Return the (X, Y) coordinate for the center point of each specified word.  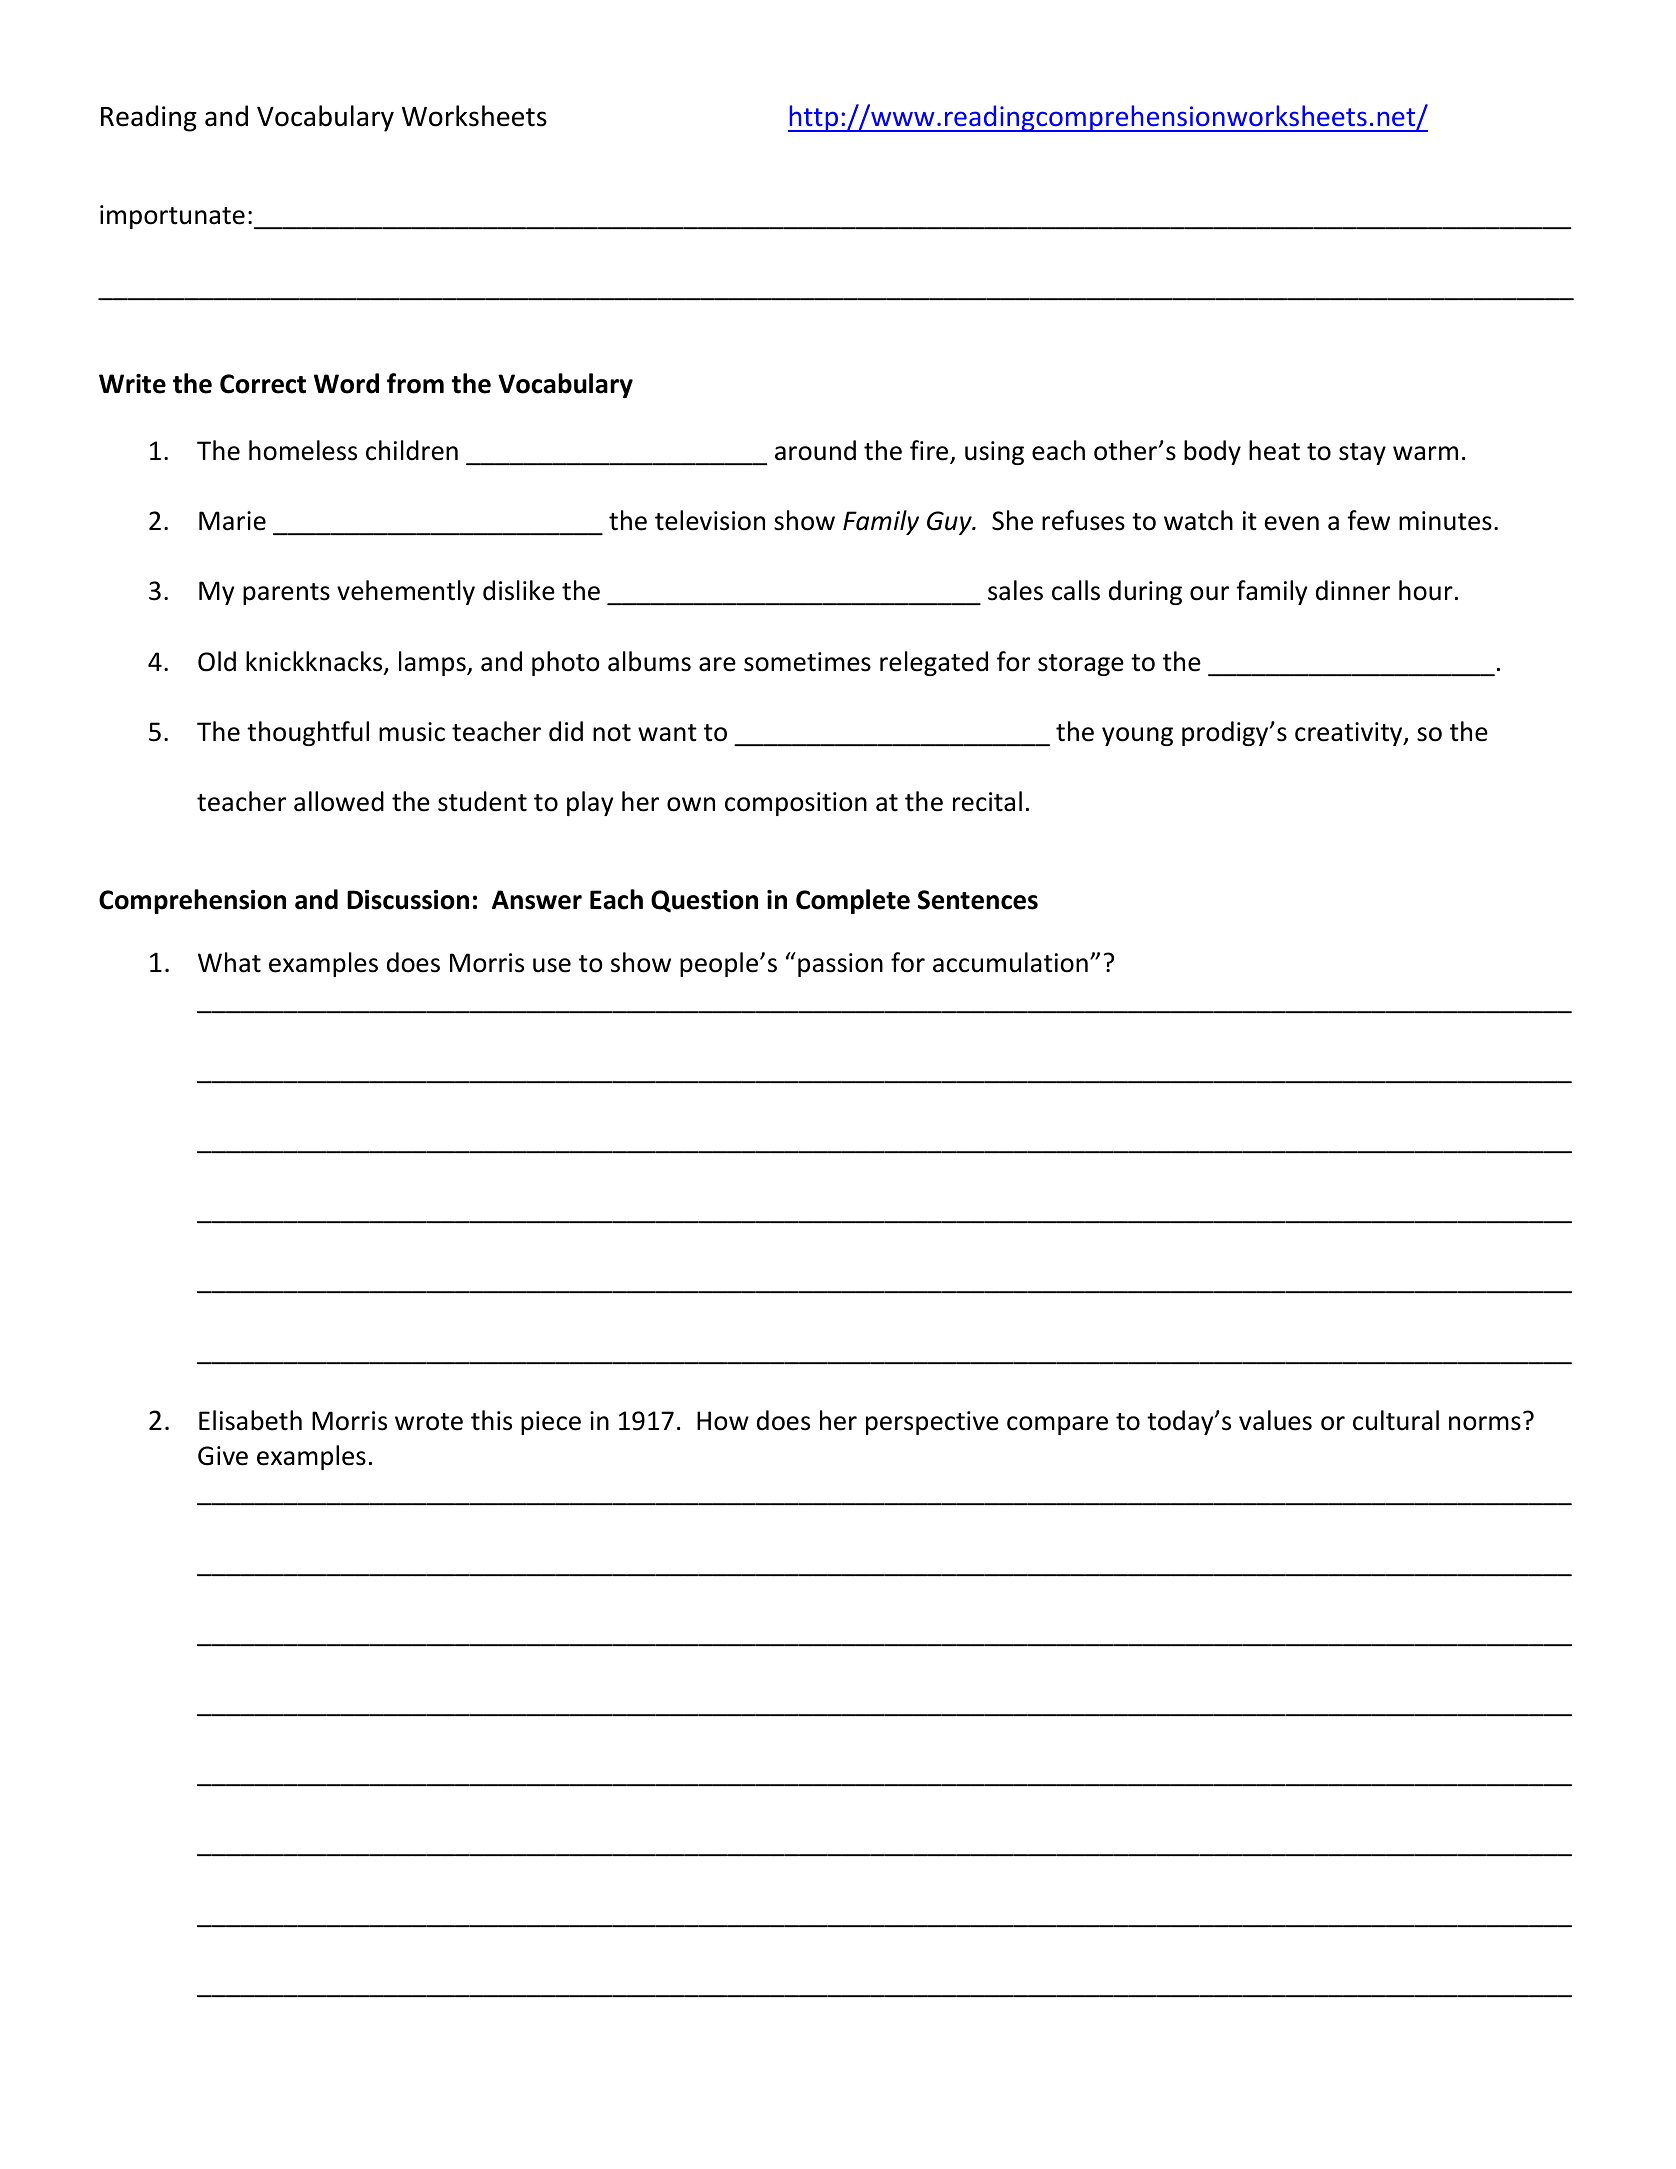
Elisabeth (250, 1420)
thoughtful (308, 733)
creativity (1350, 734)
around (815, 450)
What (229, 962)
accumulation (1010, 962)
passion (840, 965)
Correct (263, 384)
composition (796, 804)
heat (1274, 450)
